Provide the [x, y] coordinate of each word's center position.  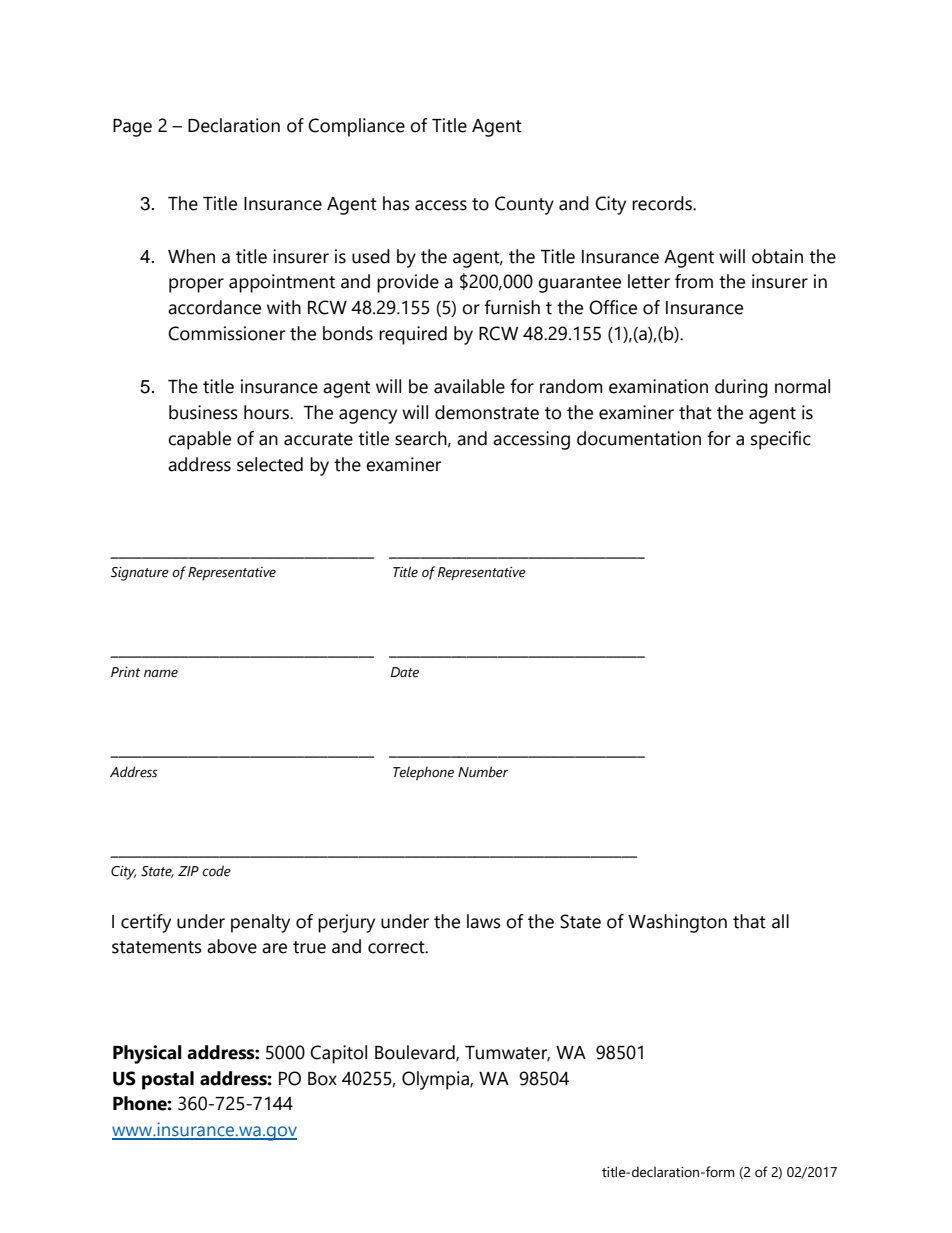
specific [781, 440]
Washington [677, 923]
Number [483, 772]
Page [132, 128]
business [203, 412]
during [741, 388]
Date [405, 672]
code [216, 871]
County [524, 205]
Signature [140, 574]
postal [168, 1080]
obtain [777, 256]
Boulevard [416, 1053]
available [469, 386]
